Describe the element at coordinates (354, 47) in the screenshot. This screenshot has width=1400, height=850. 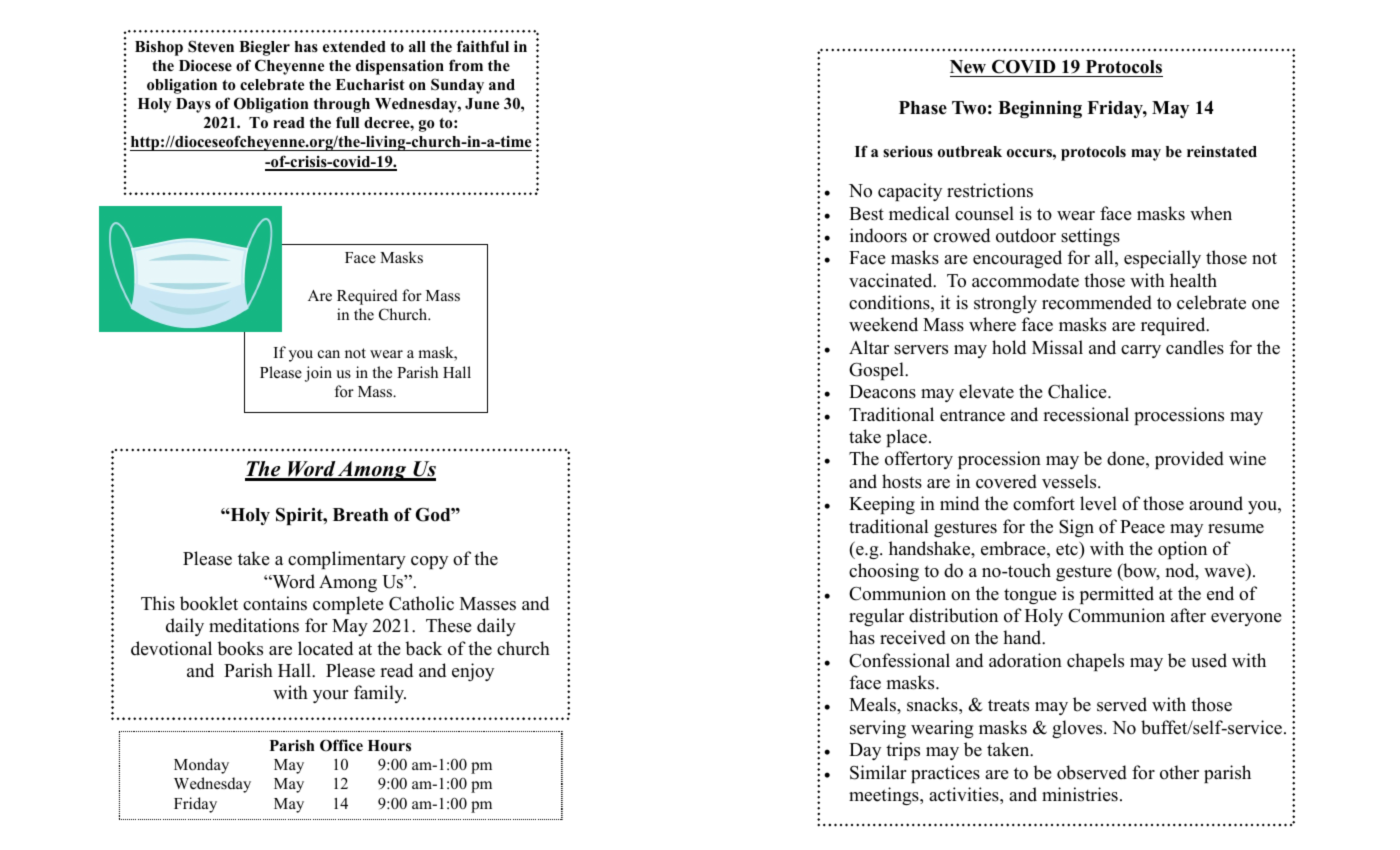
I see `extended` at that location.
